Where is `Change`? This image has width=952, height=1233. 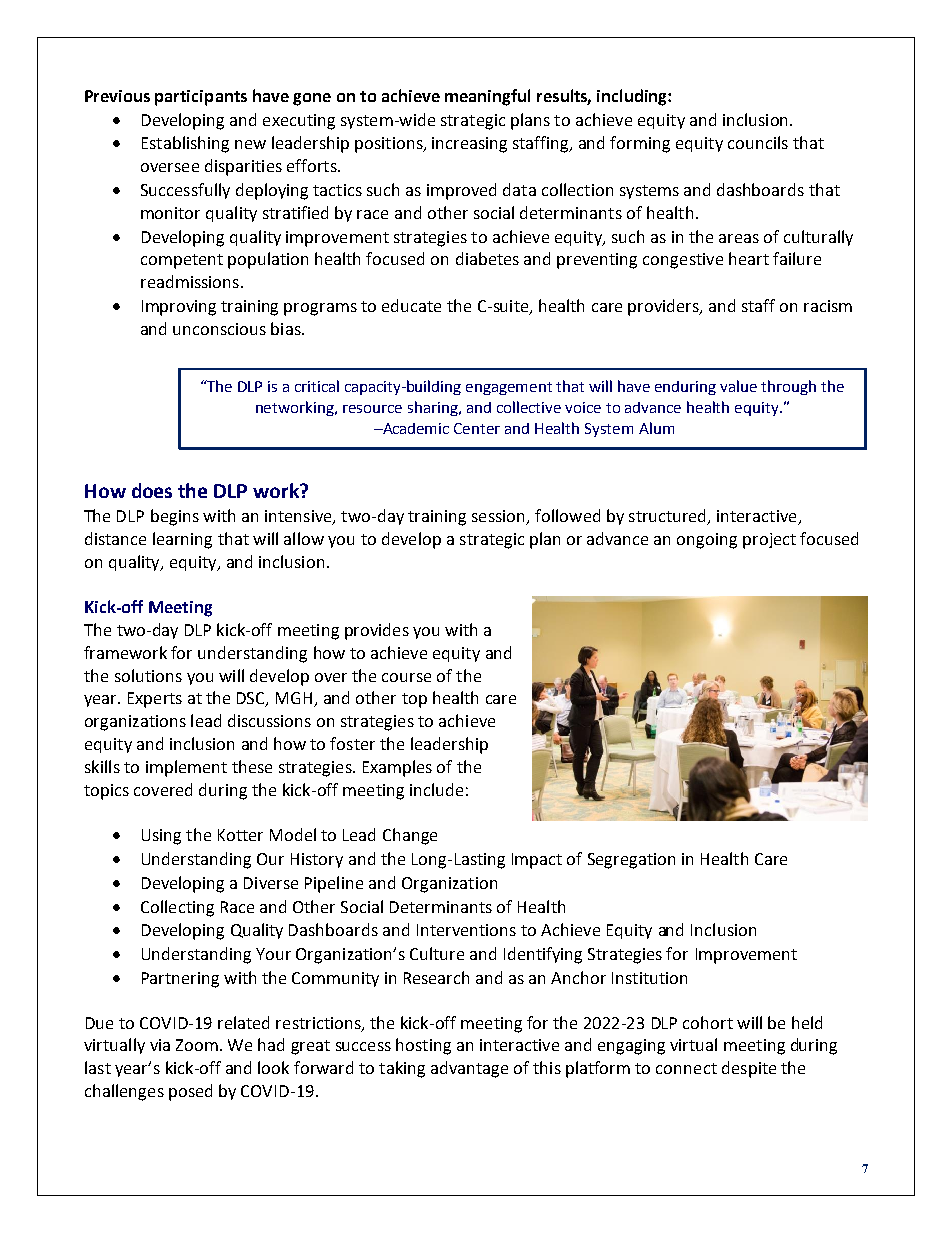 Change is located at coordinates (410, 836).
